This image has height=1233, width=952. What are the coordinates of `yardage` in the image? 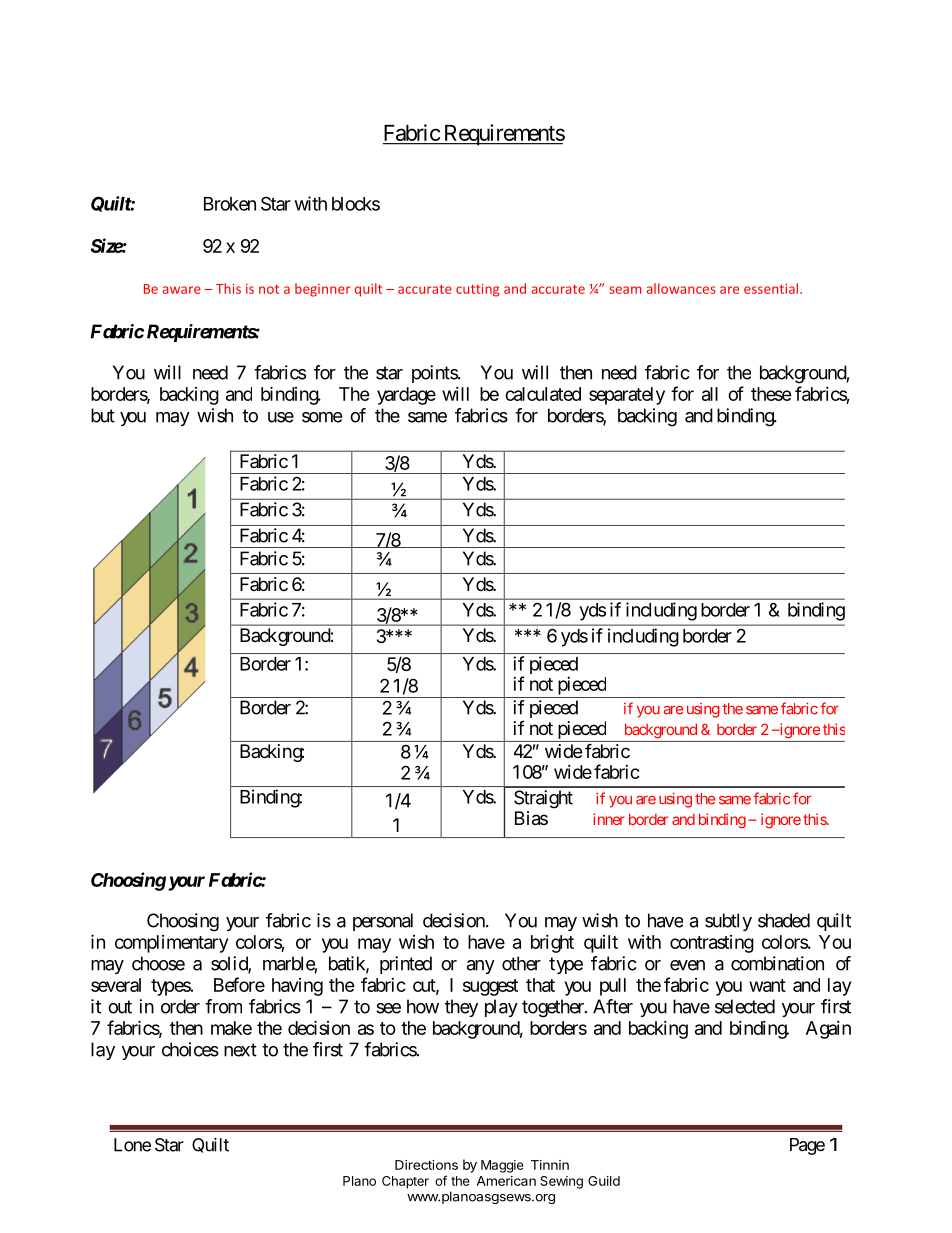 It's located at (406, 396).
